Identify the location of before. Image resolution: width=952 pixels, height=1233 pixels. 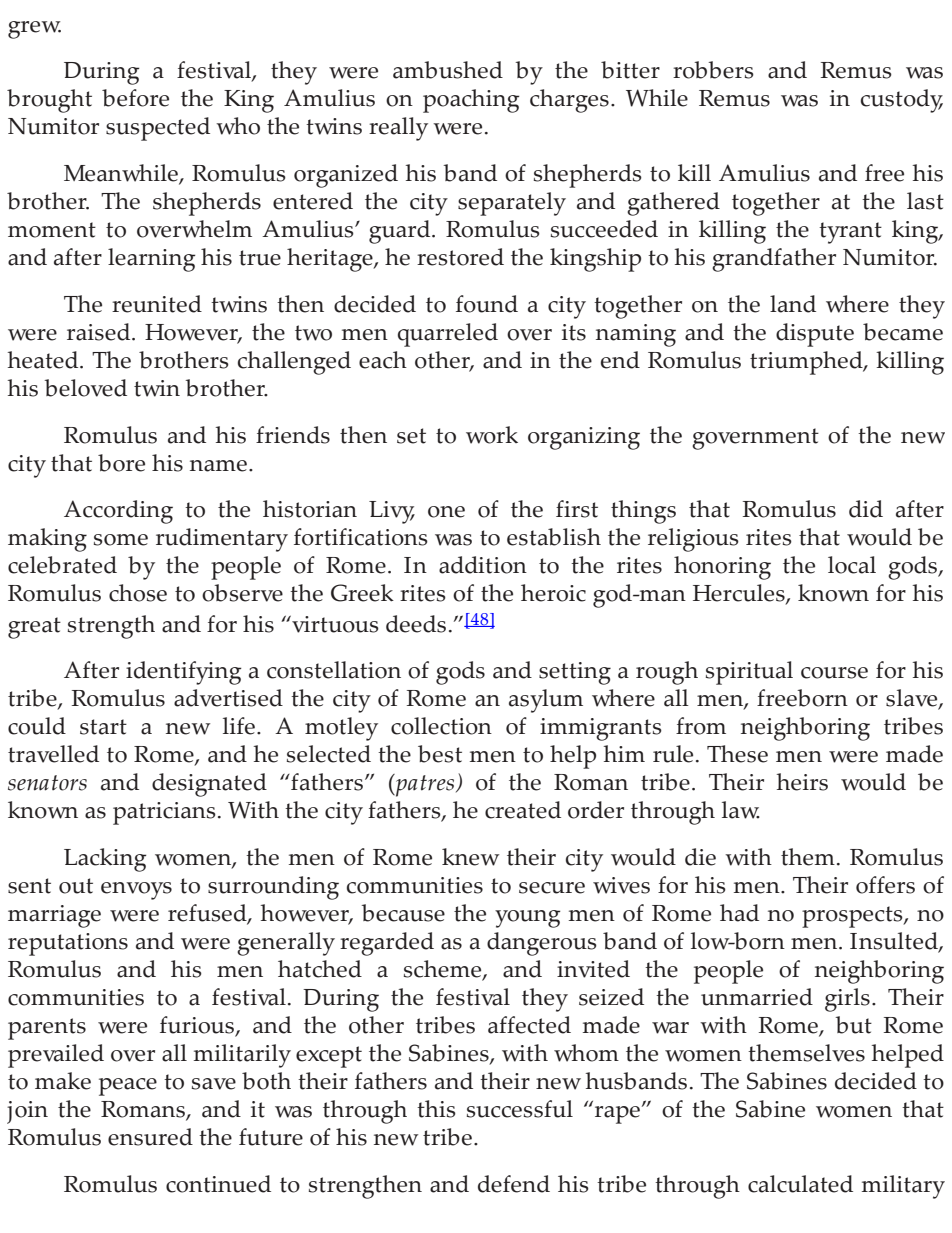
(135, 98).
